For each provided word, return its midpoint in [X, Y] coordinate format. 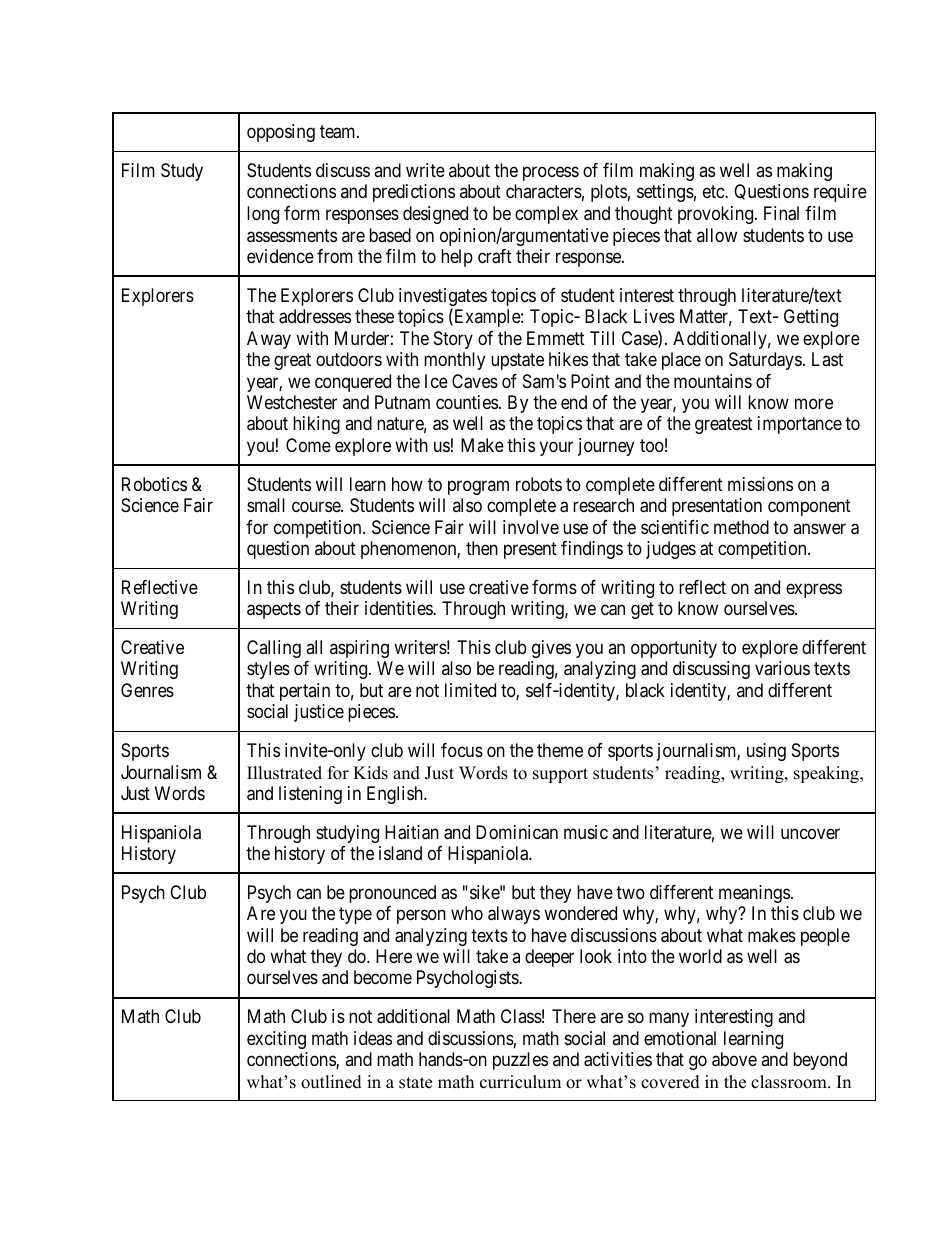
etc [714, 192]
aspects [274, 611]
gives [551, 649]
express [814, 590]
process [551, 173]
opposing [281, 133]
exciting [276, 1040]
